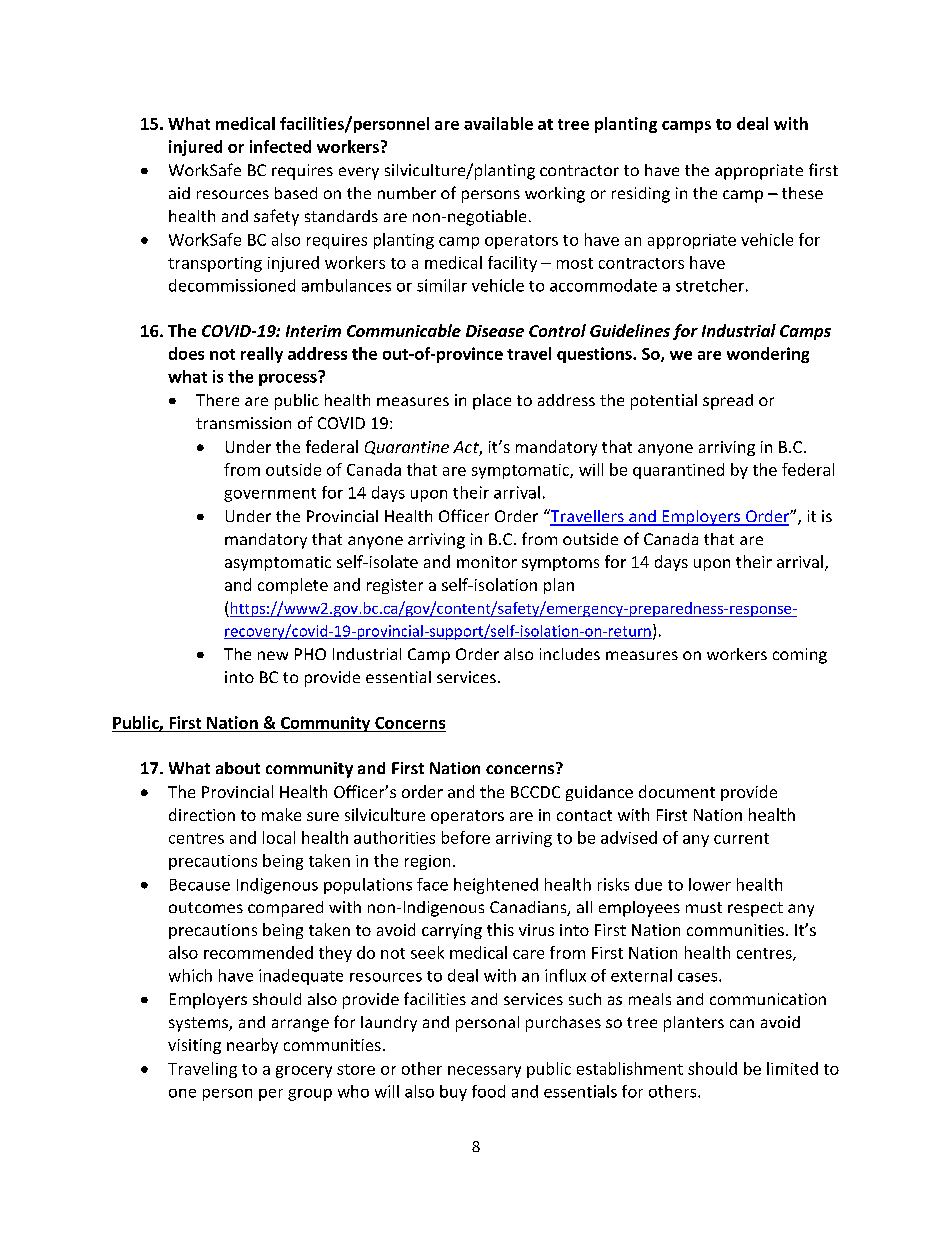 Image resolution: width=952 pixels, height=1233 pixels. Describe the element at coordinates (293, 586) in the screenshot. I see `complete` at that location.
